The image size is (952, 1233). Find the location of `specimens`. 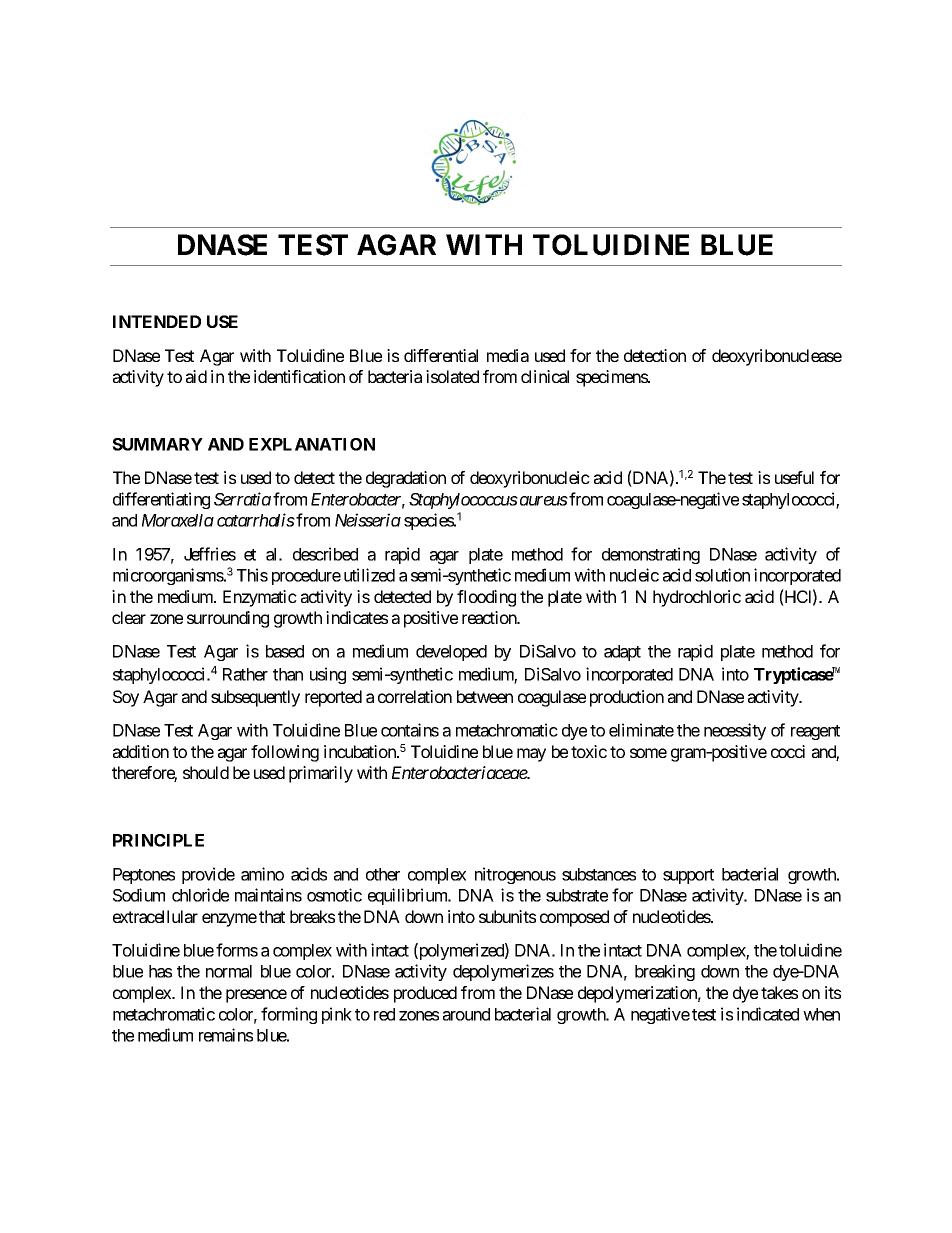

specimens is located at coordinates (612, 378).
